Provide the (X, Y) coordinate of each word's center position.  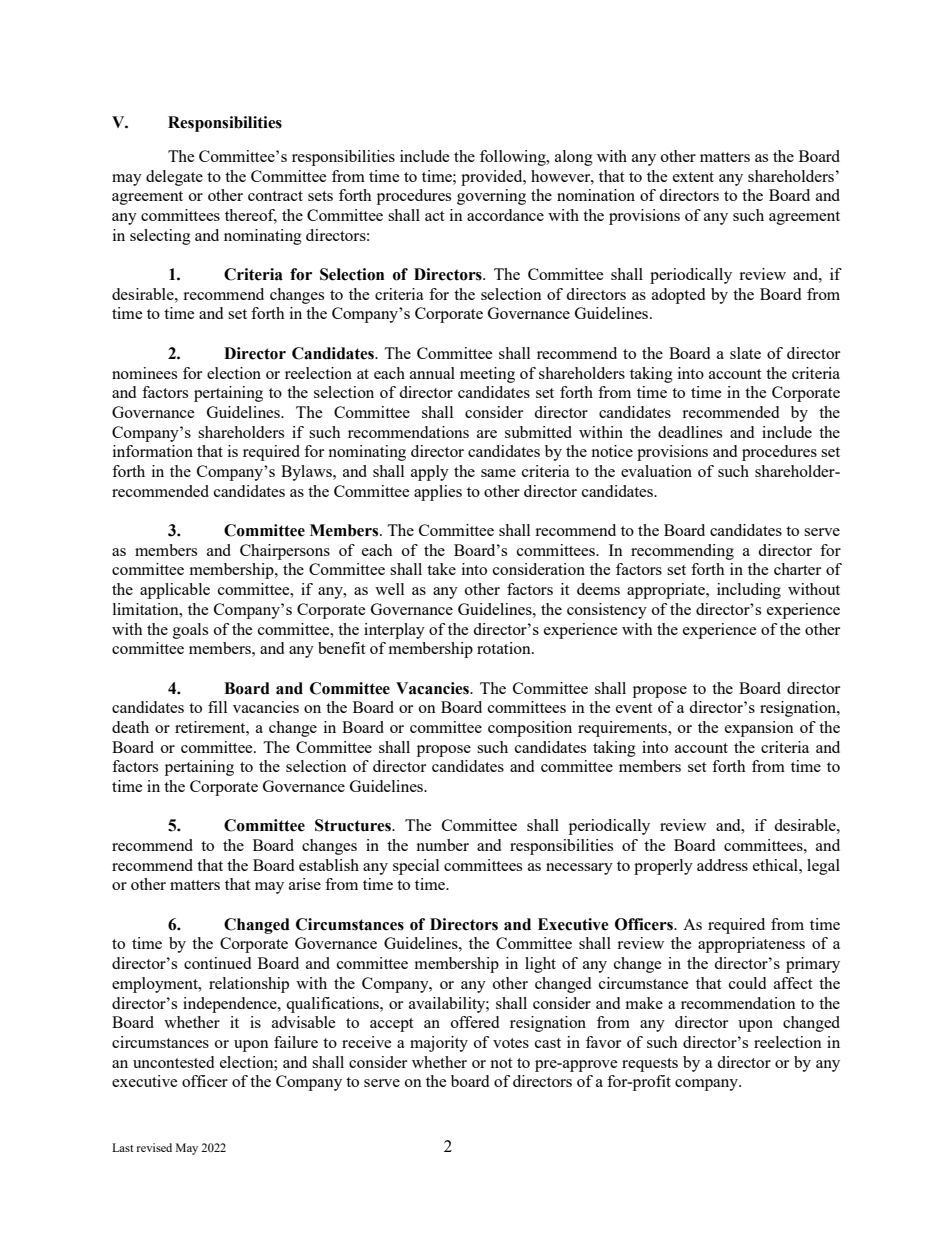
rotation (505, 648)
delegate (174, 178)
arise (305, 884)
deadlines (690, 432)
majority (439, 1044)
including (749, 591)
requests (650, 1065)
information (153, 451)
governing (491, 197)
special (416, 867)
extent (693, 177)
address (722, 865)
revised (154, 1147)
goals (190, 631)
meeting (487, 375)
